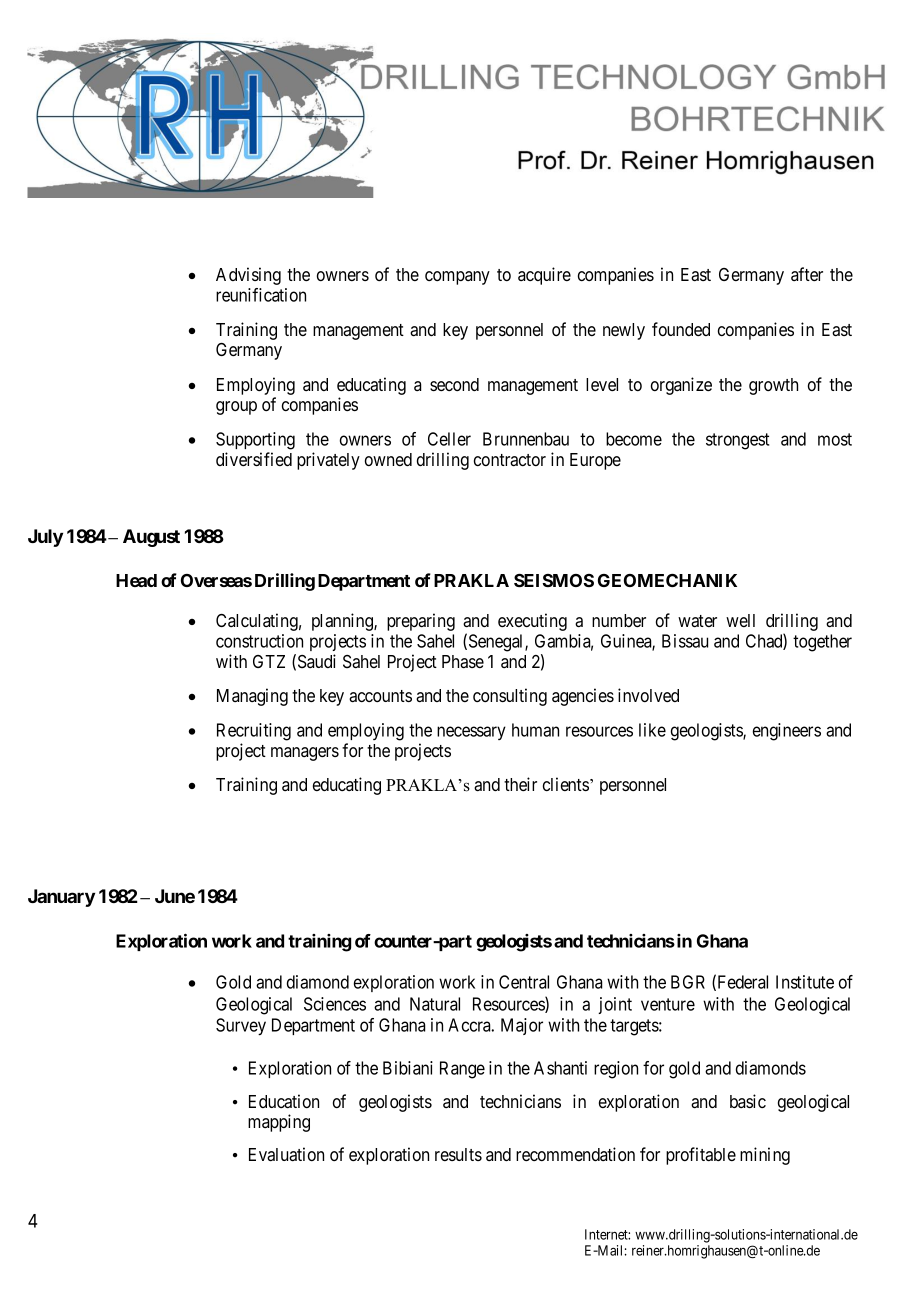 This page has width=924, height=1308. Describe the element at coordinates (151, 538) in the page. I see `August` at that location.
